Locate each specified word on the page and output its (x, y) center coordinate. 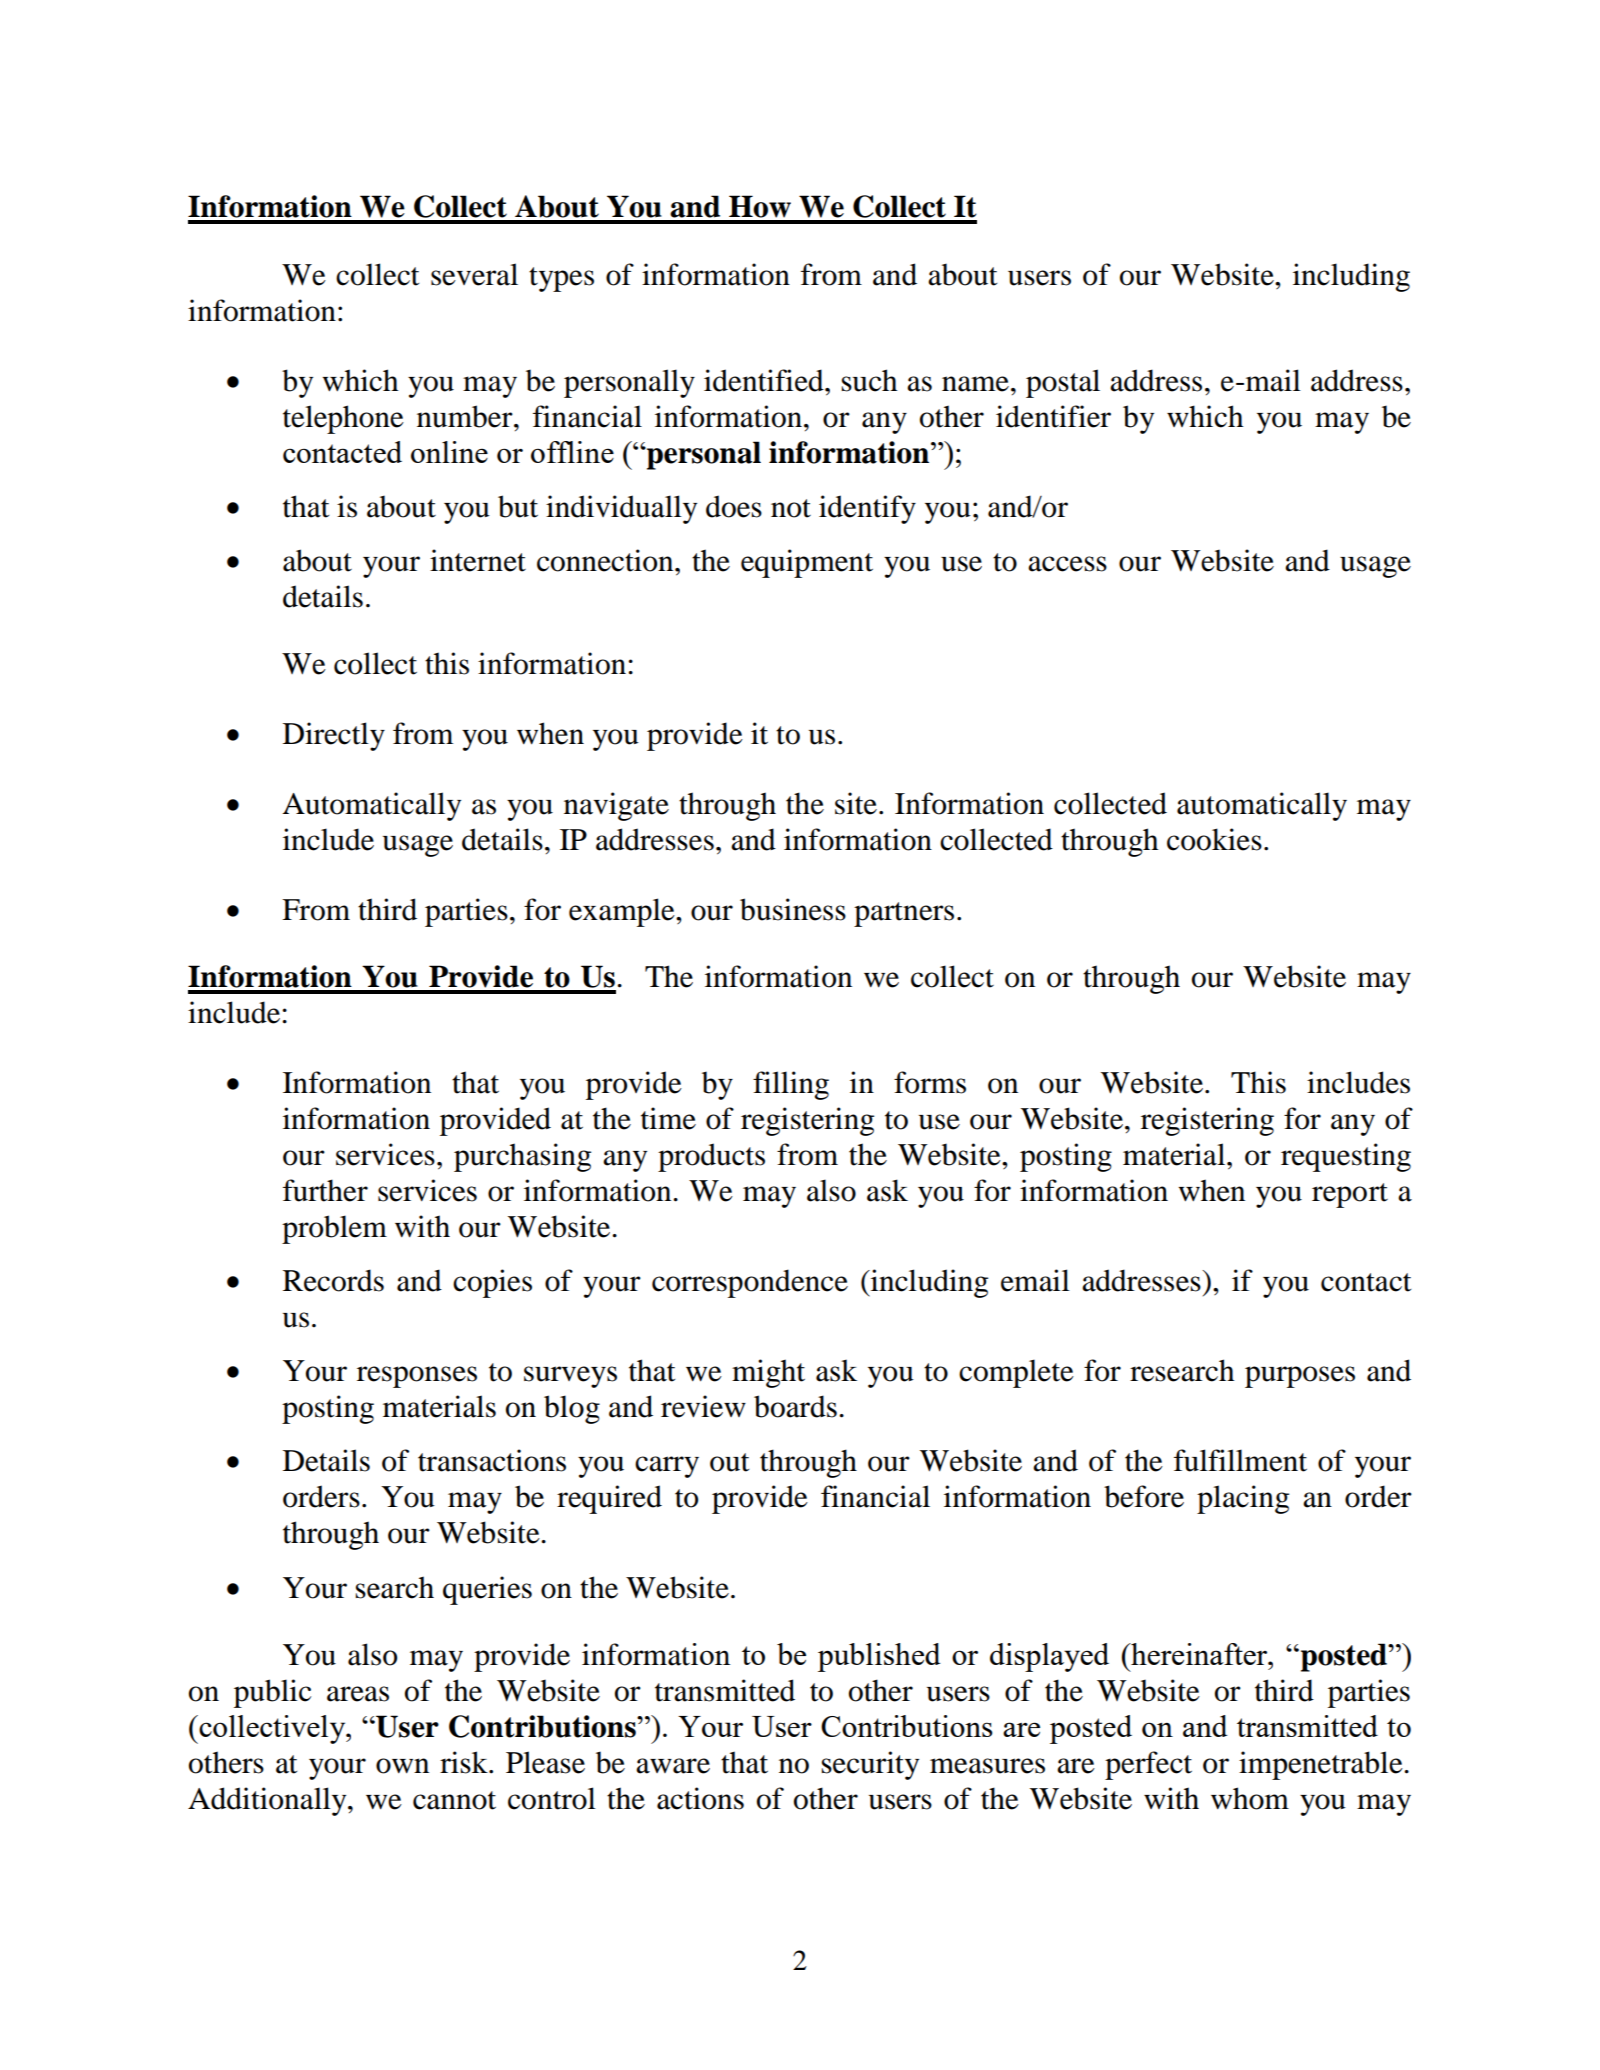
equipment (807, 563)
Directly (334, 736)
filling (791, 1085)
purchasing (522, 1157)
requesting (1346, 1157)
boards (795, 1406)
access (1067, 564)
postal (1063, 383)
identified (765, 380)
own (402, 1766)
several (474, 274)
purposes (1300, 1377)
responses (417, 1377)
